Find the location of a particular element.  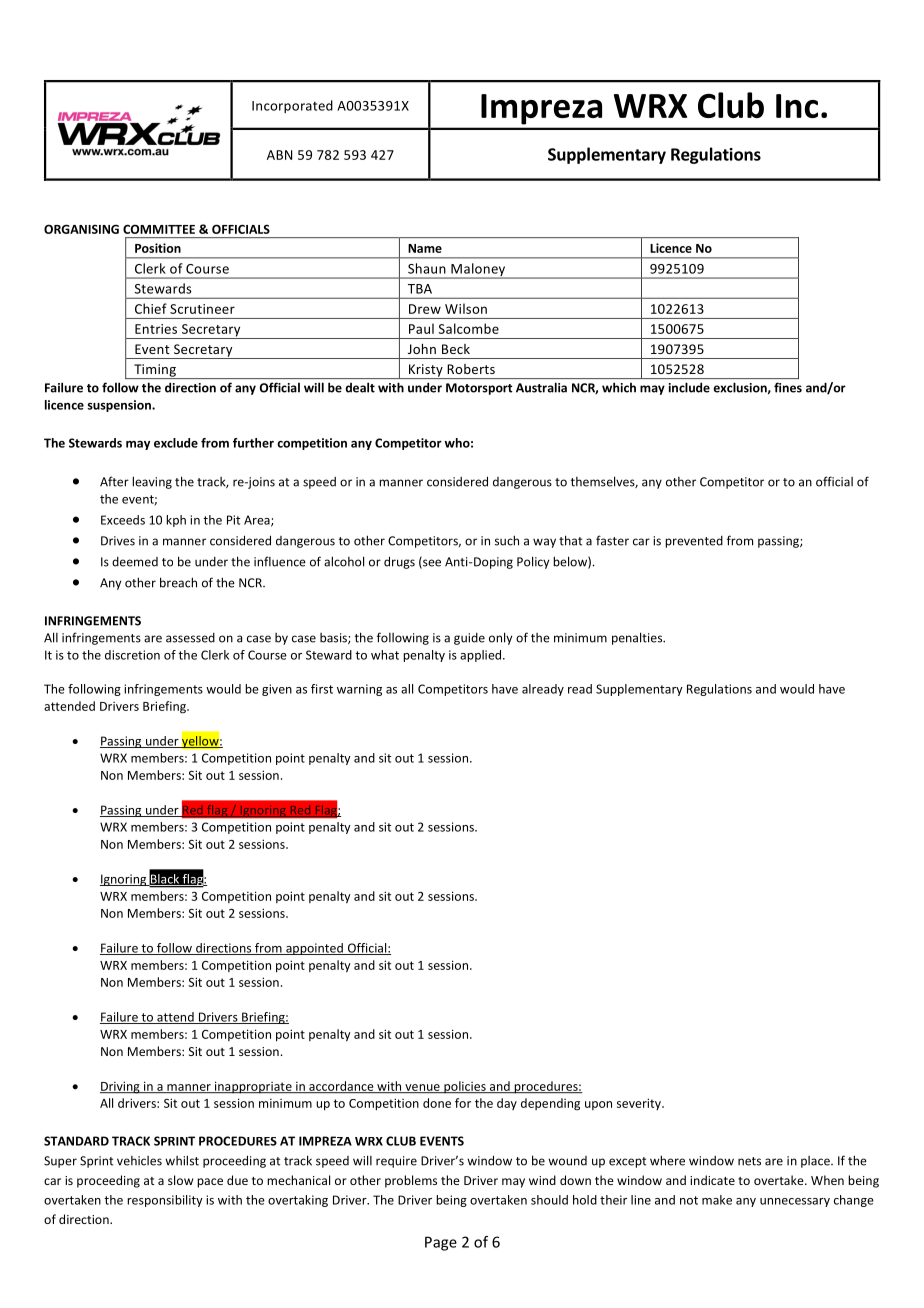

Driving is located at coordinates (121, 1087).
